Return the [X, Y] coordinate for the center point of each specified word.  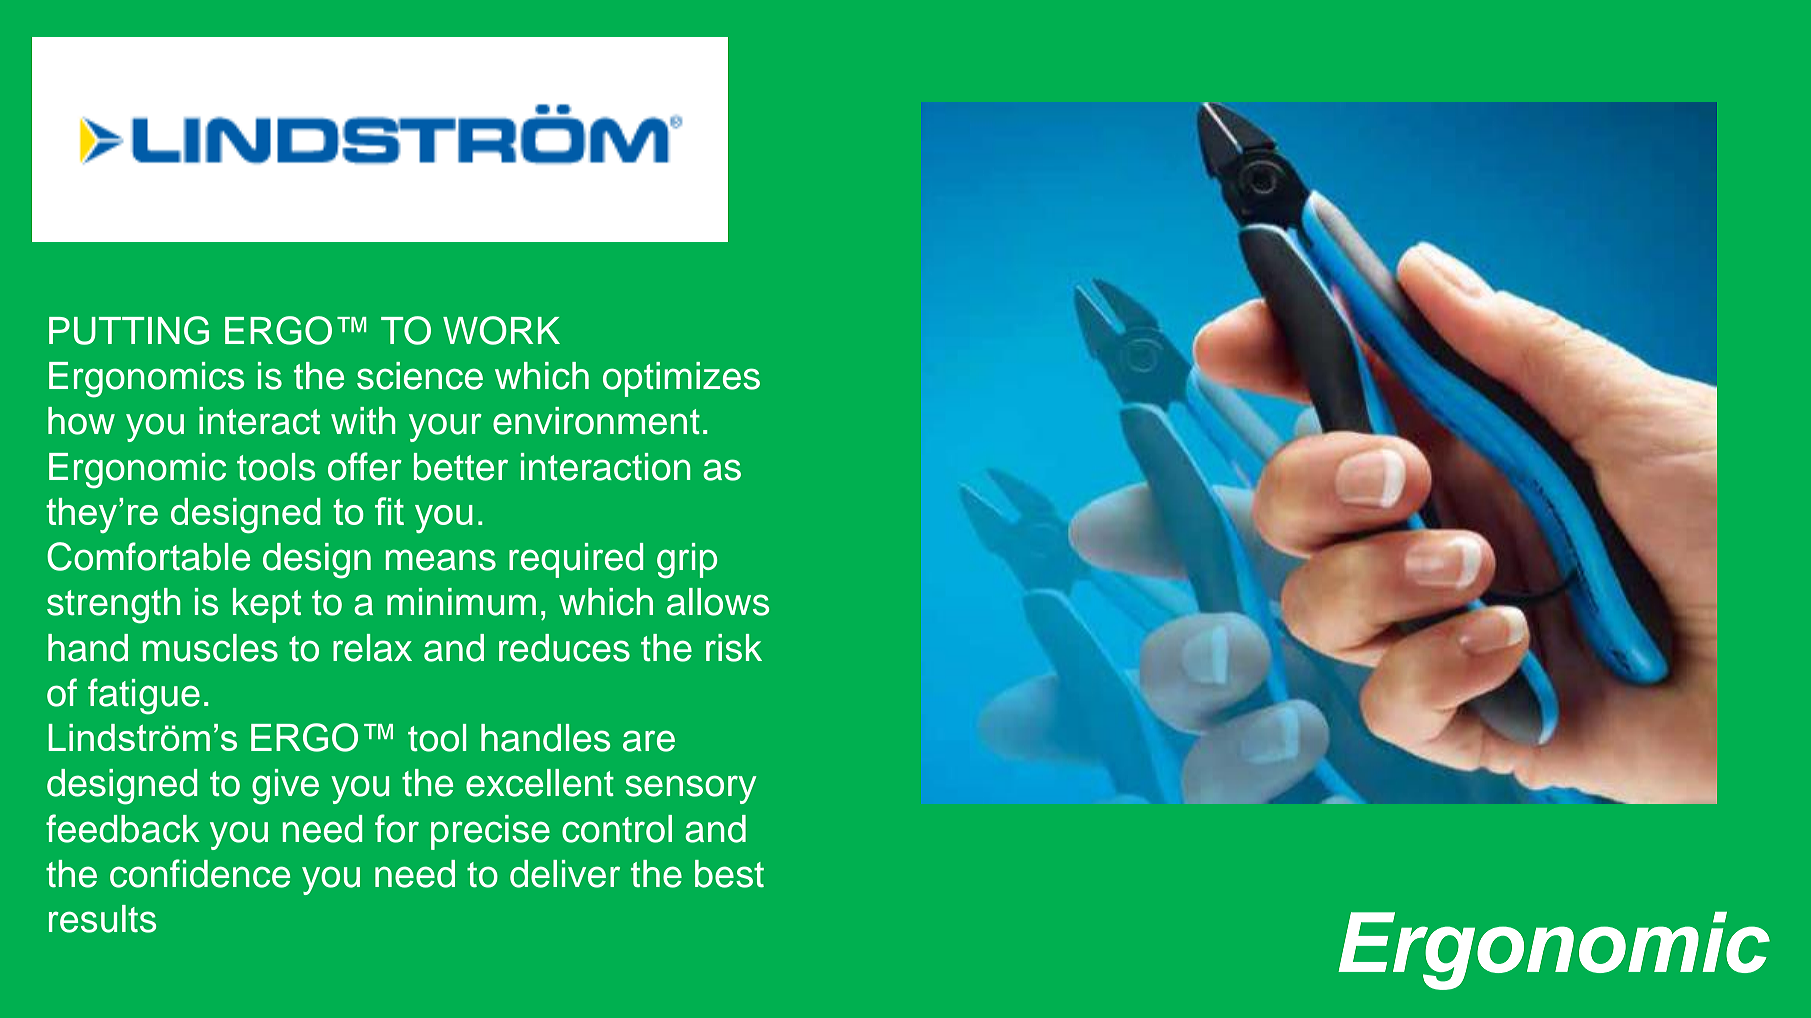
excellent [540, 783]
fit [389, 511]
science [420, 376]
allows [718, 602]
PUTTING [129, 330]
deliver [565, 874]
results [102, 919]
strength [114, 606]
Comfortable [148, 556]
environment [596, 421]
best [729, 874]
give [285, 787]
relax [372, 648]
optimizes [681, 379]
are [649, 741]
